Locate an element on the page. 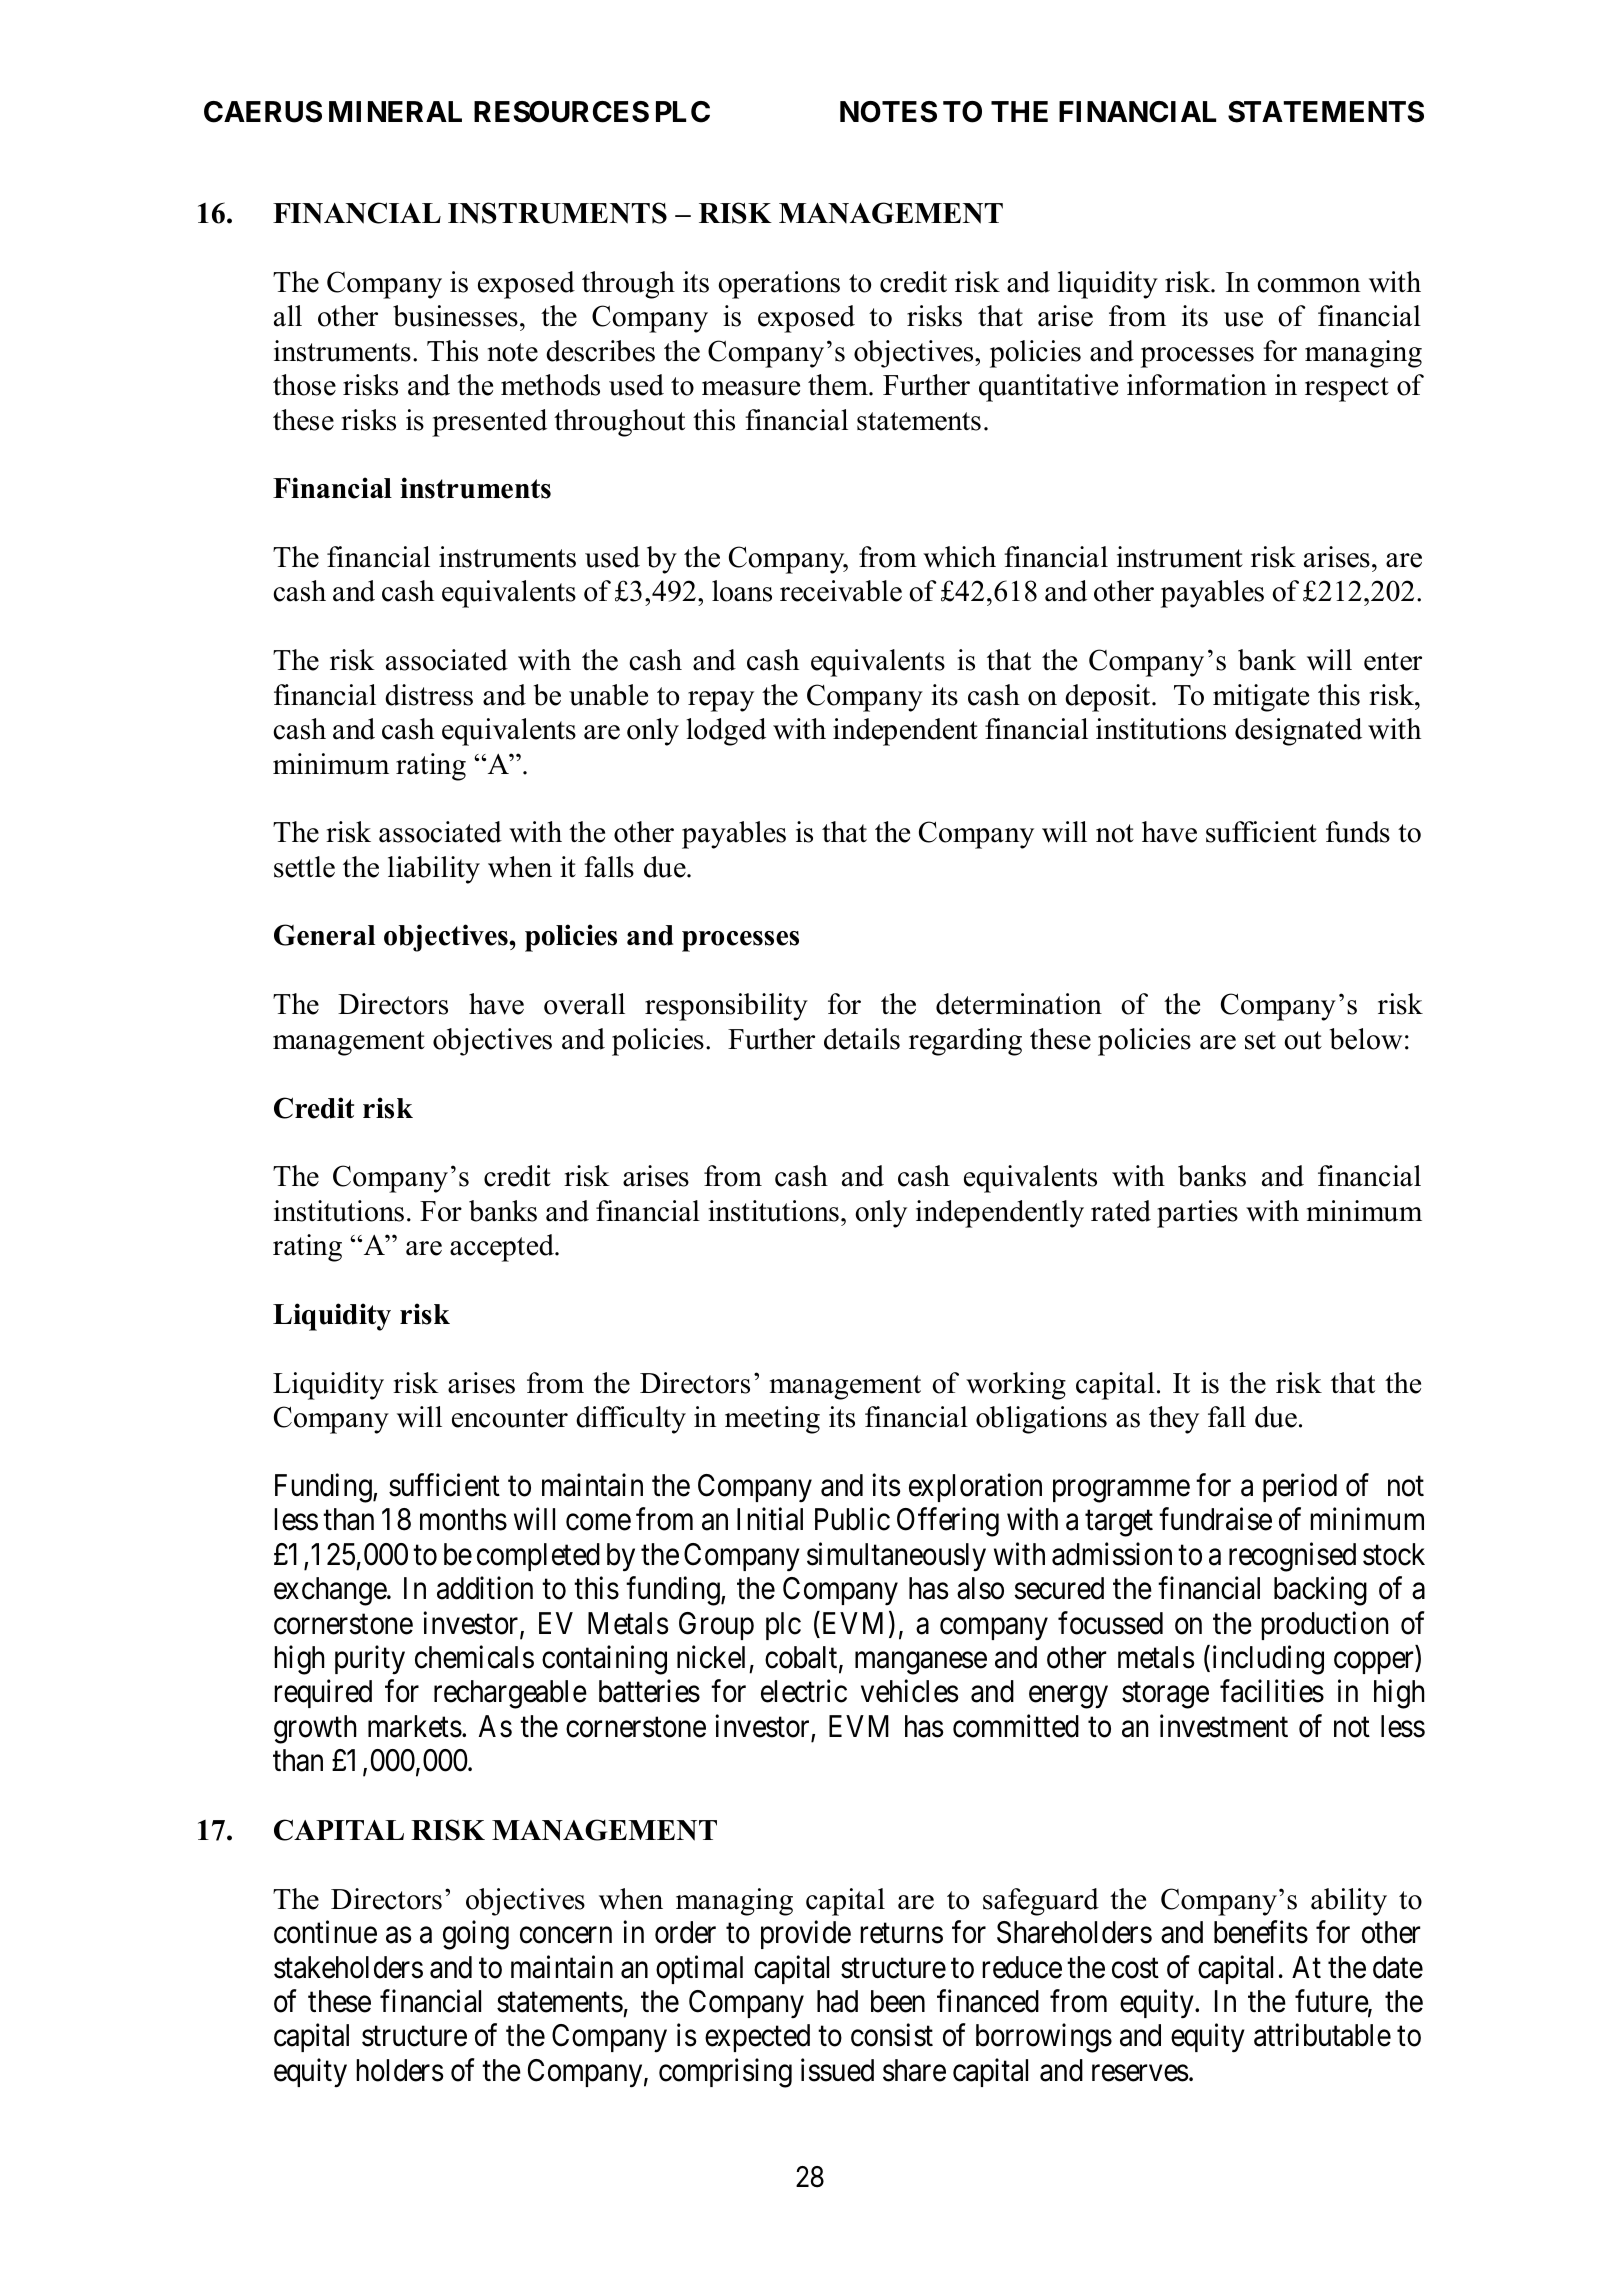 The image size is (1618, 2289). details is located at coordinates (862, 1039).
